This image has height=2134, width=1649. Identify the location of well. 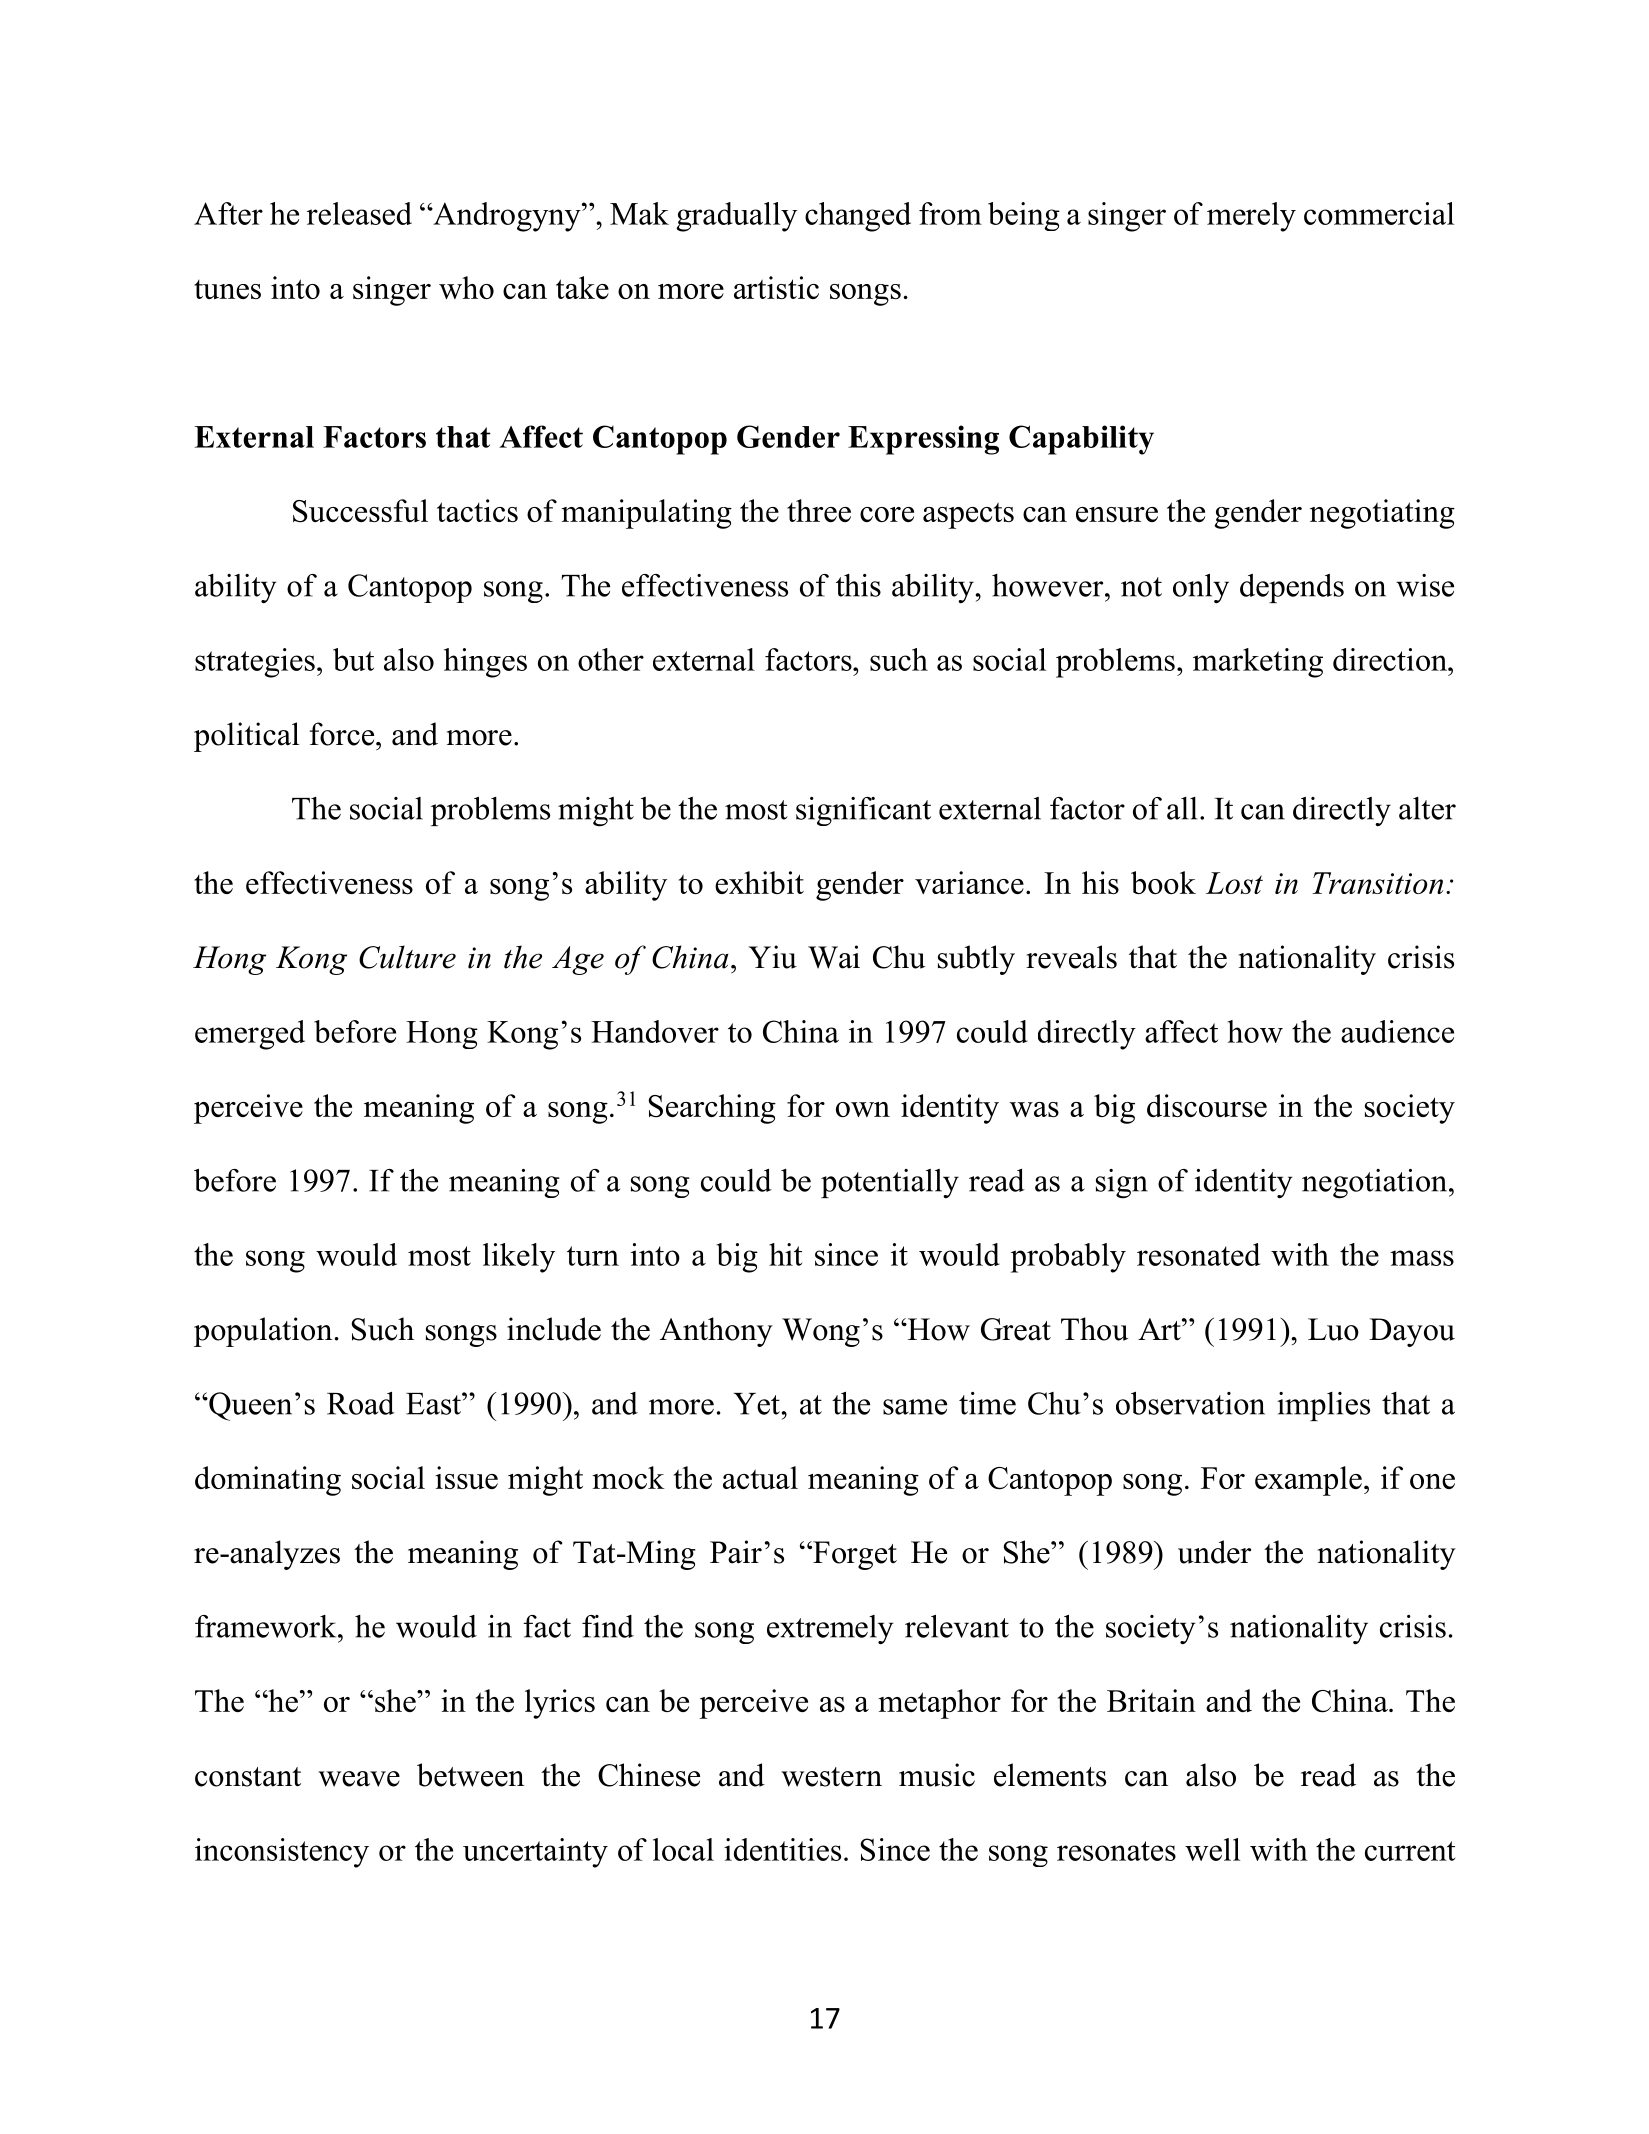
(1212, 1849).
